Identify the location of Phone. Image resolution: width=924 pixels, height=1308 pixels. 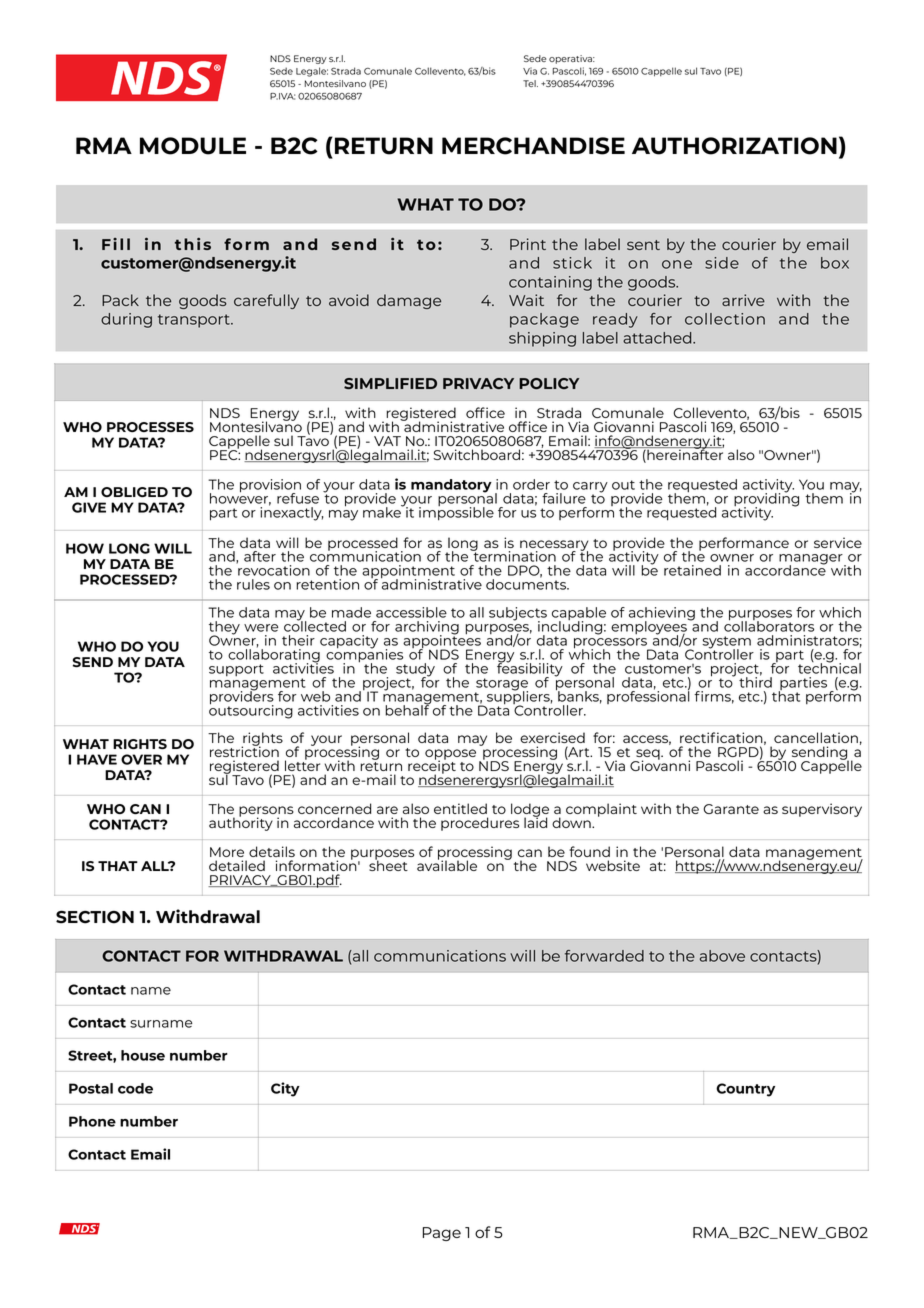
(92, 1121).
